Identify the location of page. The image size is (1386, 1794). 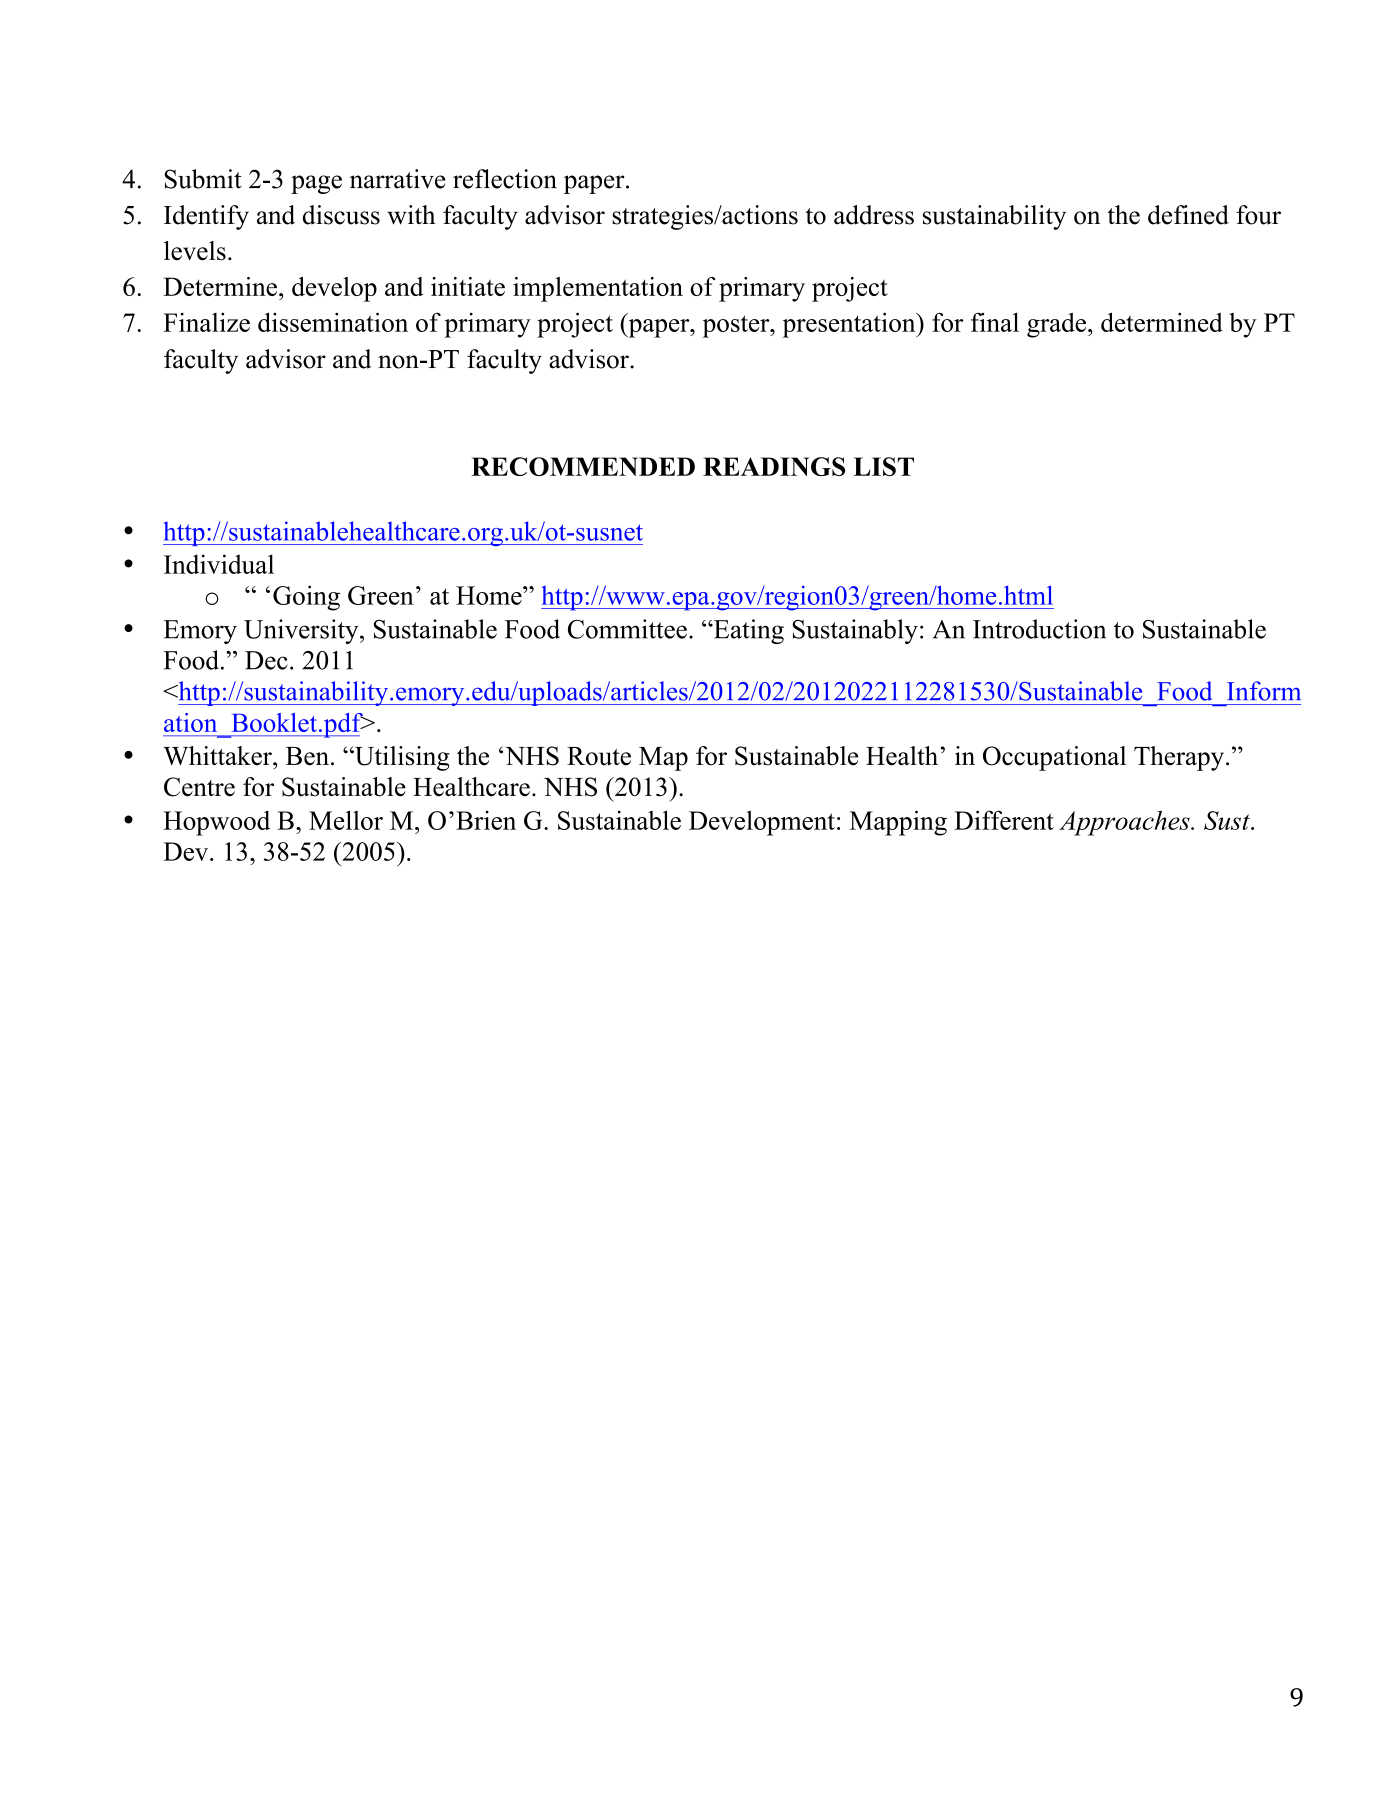
(316, 184).
